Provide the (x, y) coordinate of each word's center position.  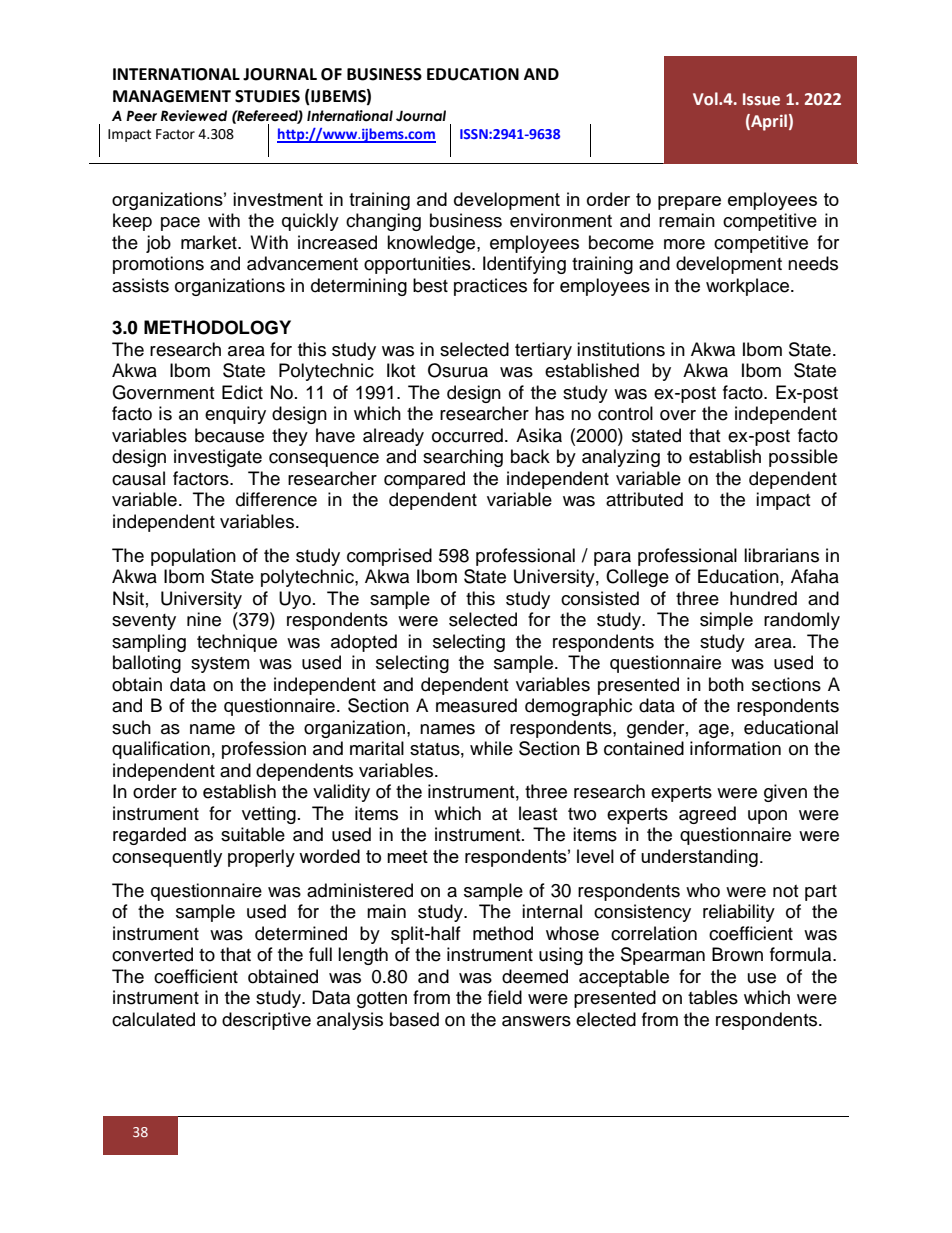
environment (561, 220)
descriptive (266, 1021)
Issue (761, 99)
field (505, 997)
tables (713, 997)
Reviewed (194, 116)
